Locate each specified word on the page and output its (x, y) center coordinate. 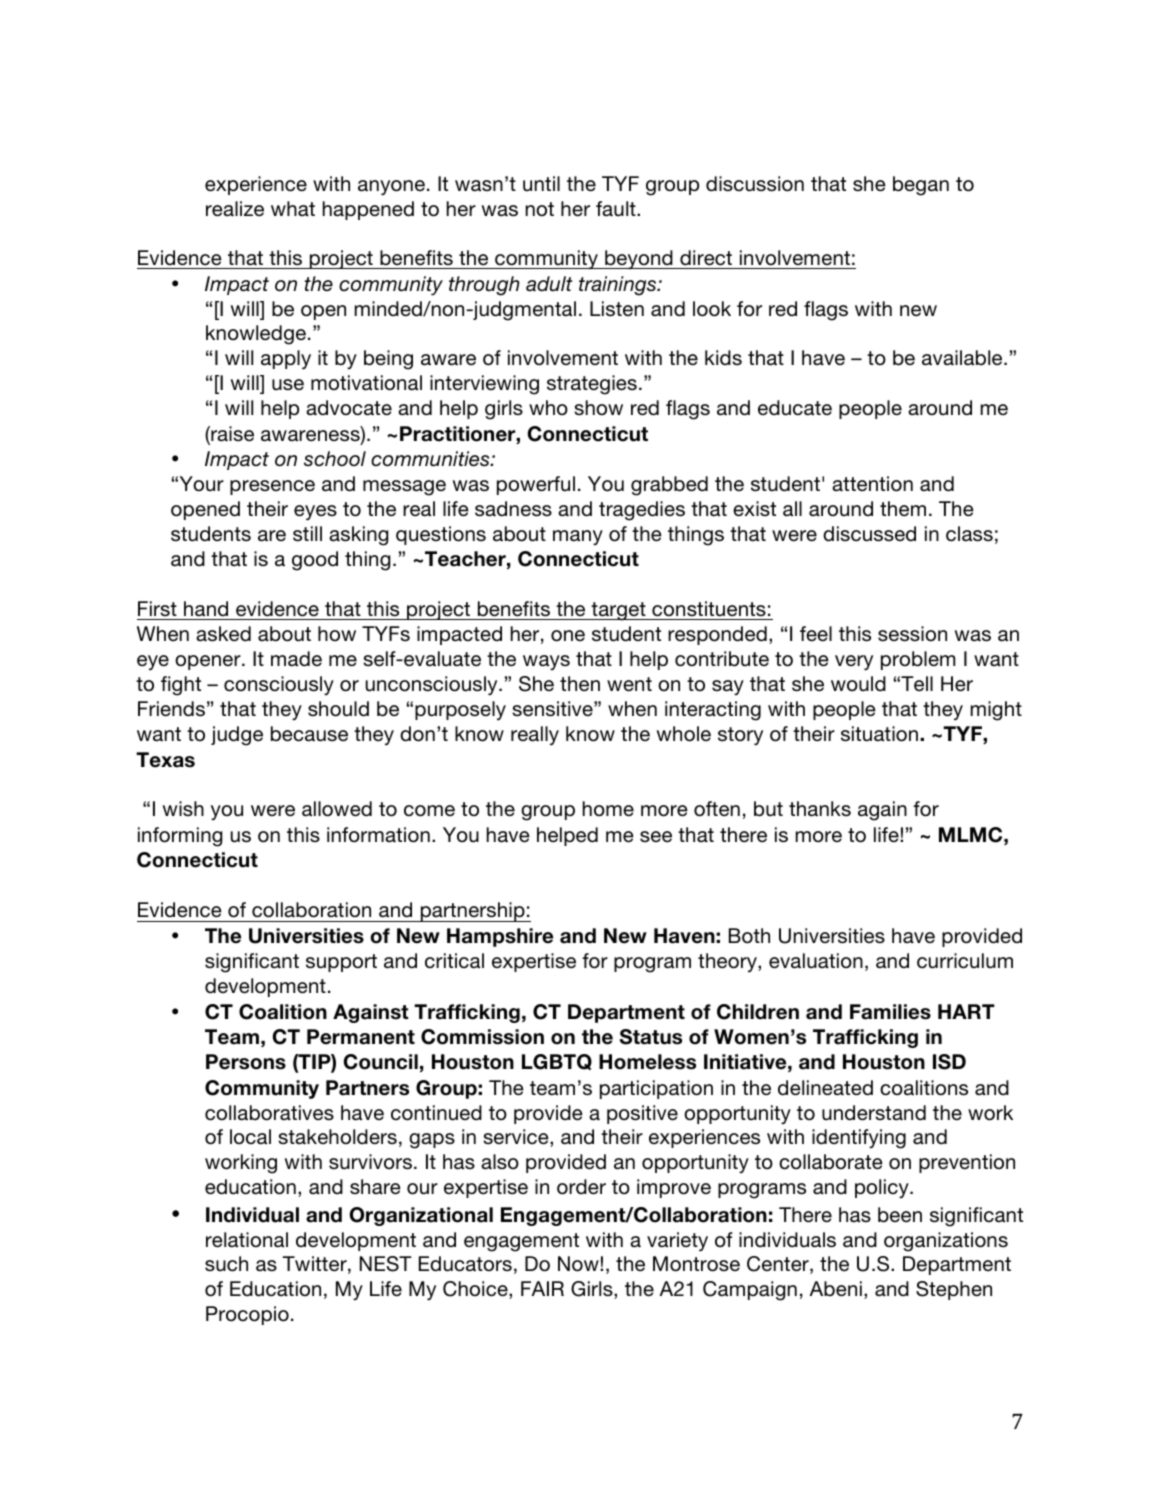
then (580, 683)
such (226, 1264)
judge (237, 736)
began (921, 186)
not (540, 209)
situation (879, 734)
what (293, 208)
